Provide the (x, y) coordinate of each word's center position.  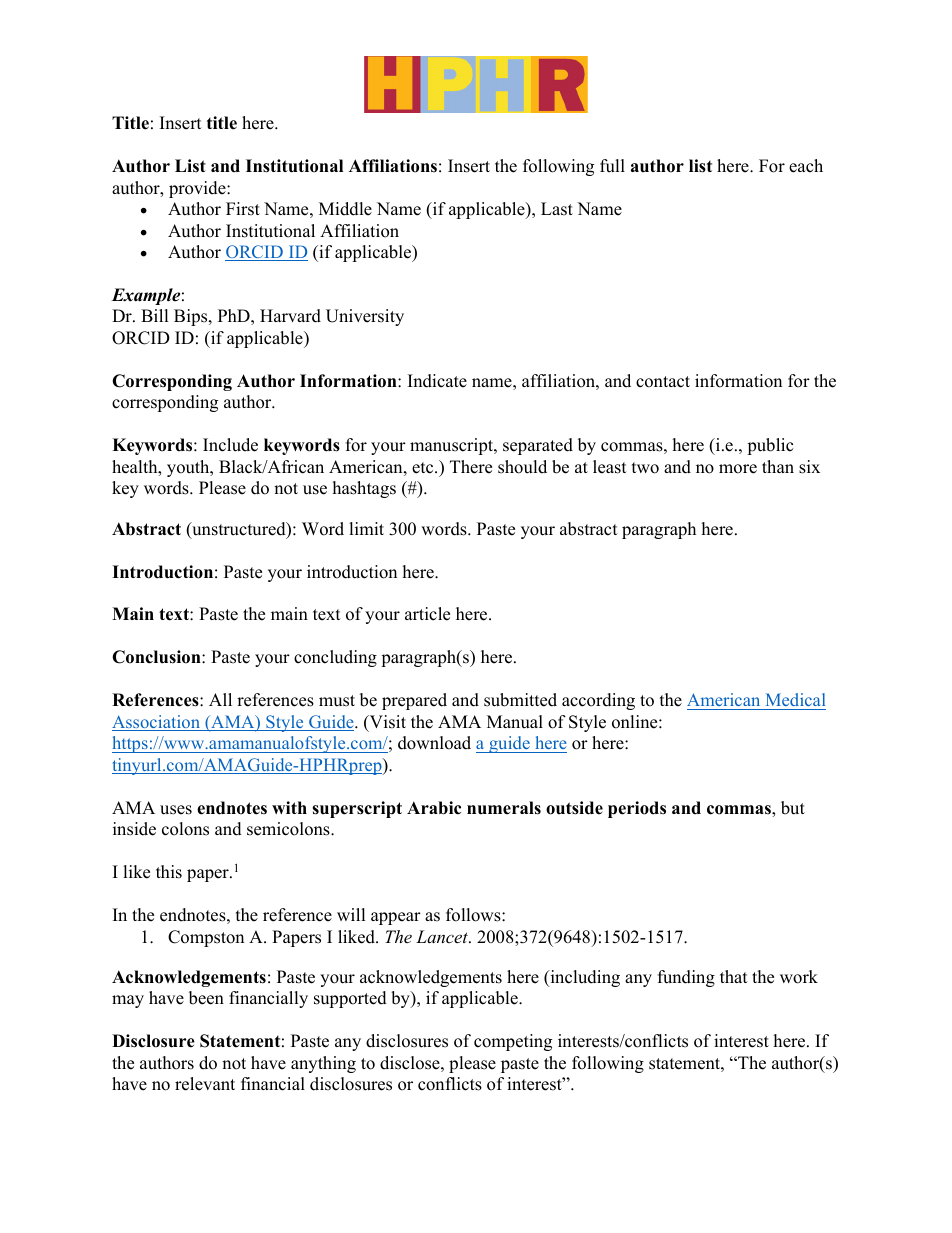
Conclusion (157, 657)
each (806, 166)
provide (198, 189)
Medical (794, 701)
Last (557, 209)
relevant (205, 1084)
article (427, 614)
